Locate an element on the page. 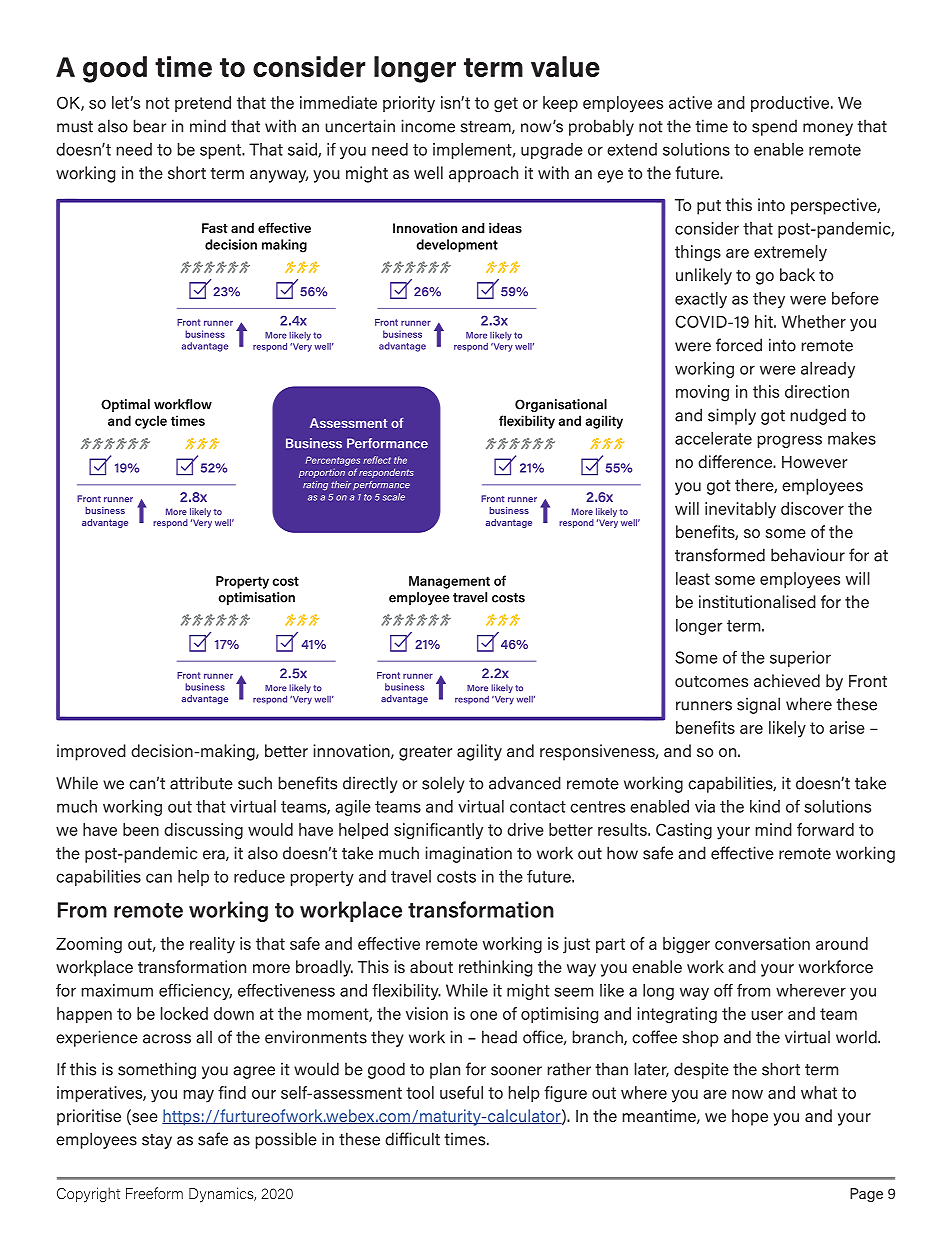  forced is located at coordinates (739, 345).
